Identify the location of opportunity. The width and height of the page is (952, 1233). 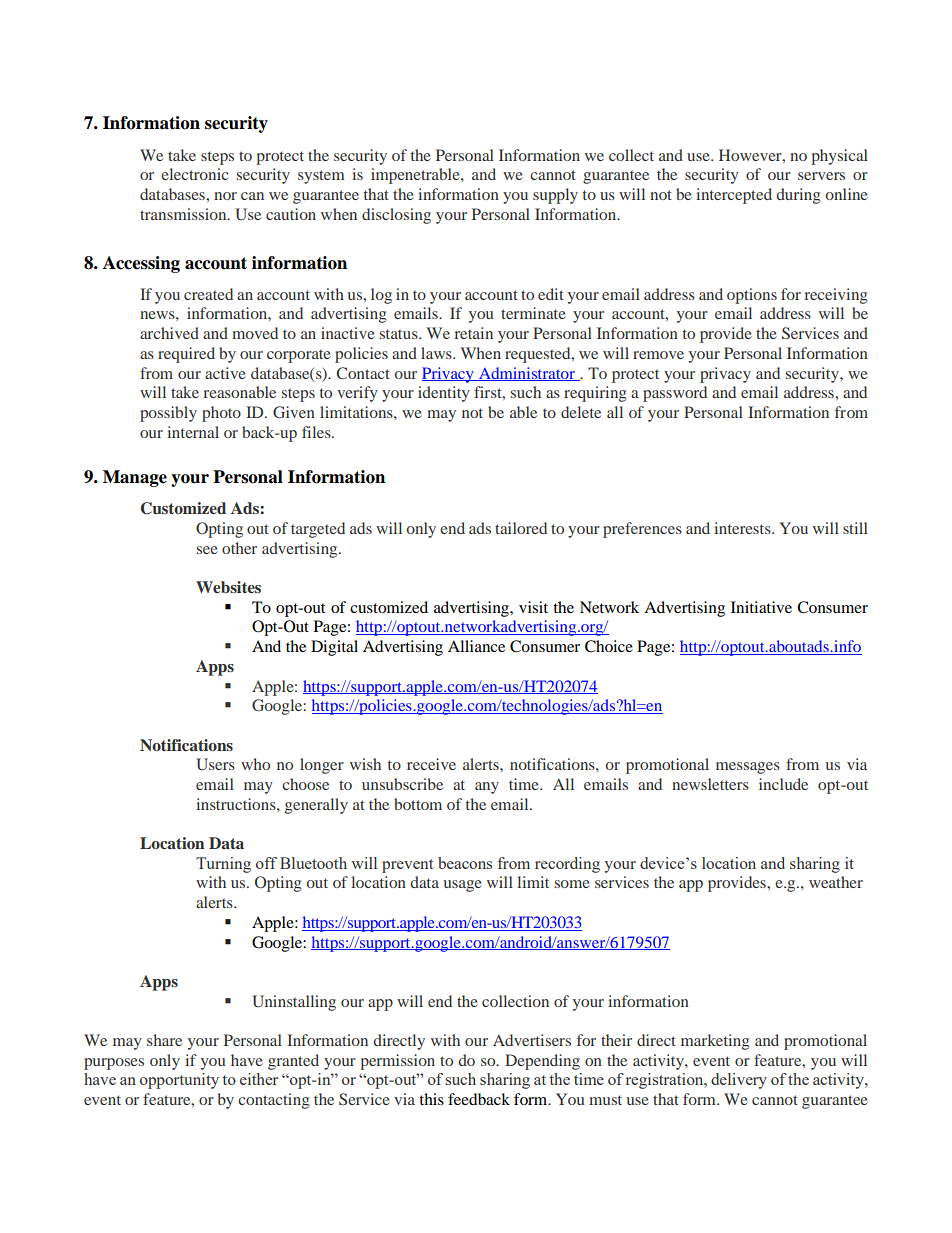
(179, 1081).
